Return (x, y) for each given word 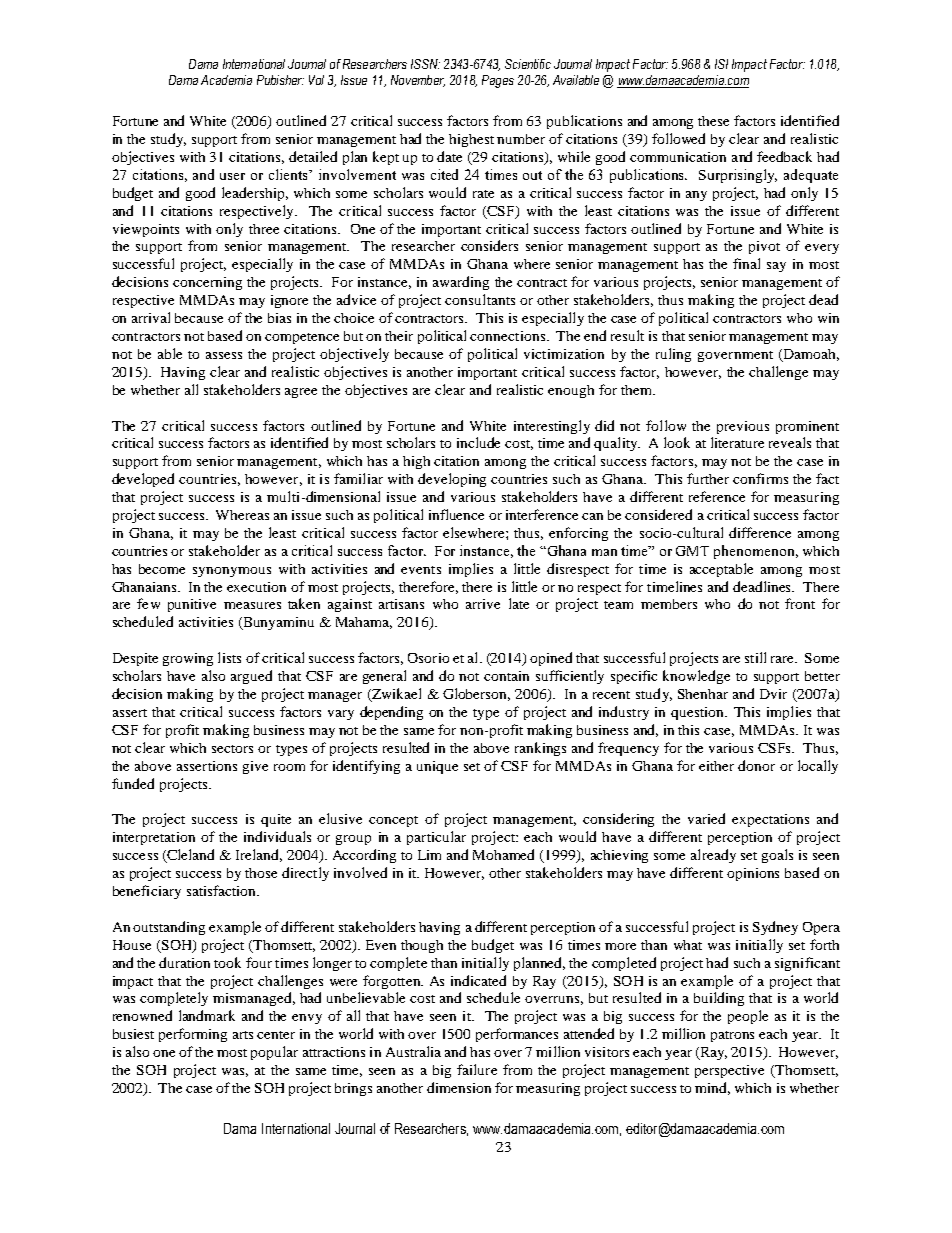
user (232, 176)
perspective (729, 1071)
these (713, 121)
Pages (498, 81)
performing (193, 1035)
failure (477, 1069)
